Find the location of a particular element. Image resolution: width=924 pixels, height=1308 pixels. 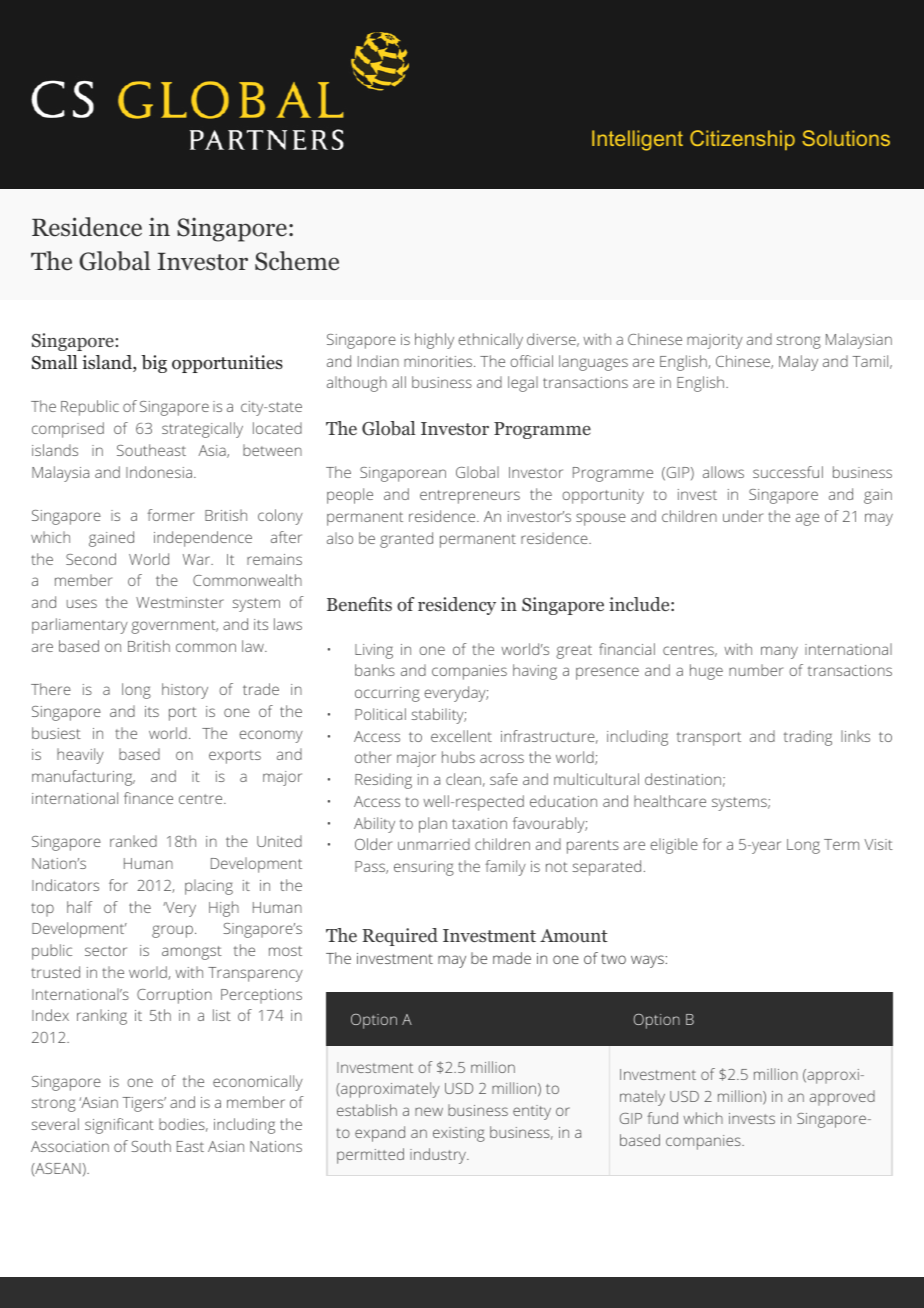

minorities is located at coordinates (439, 361).
